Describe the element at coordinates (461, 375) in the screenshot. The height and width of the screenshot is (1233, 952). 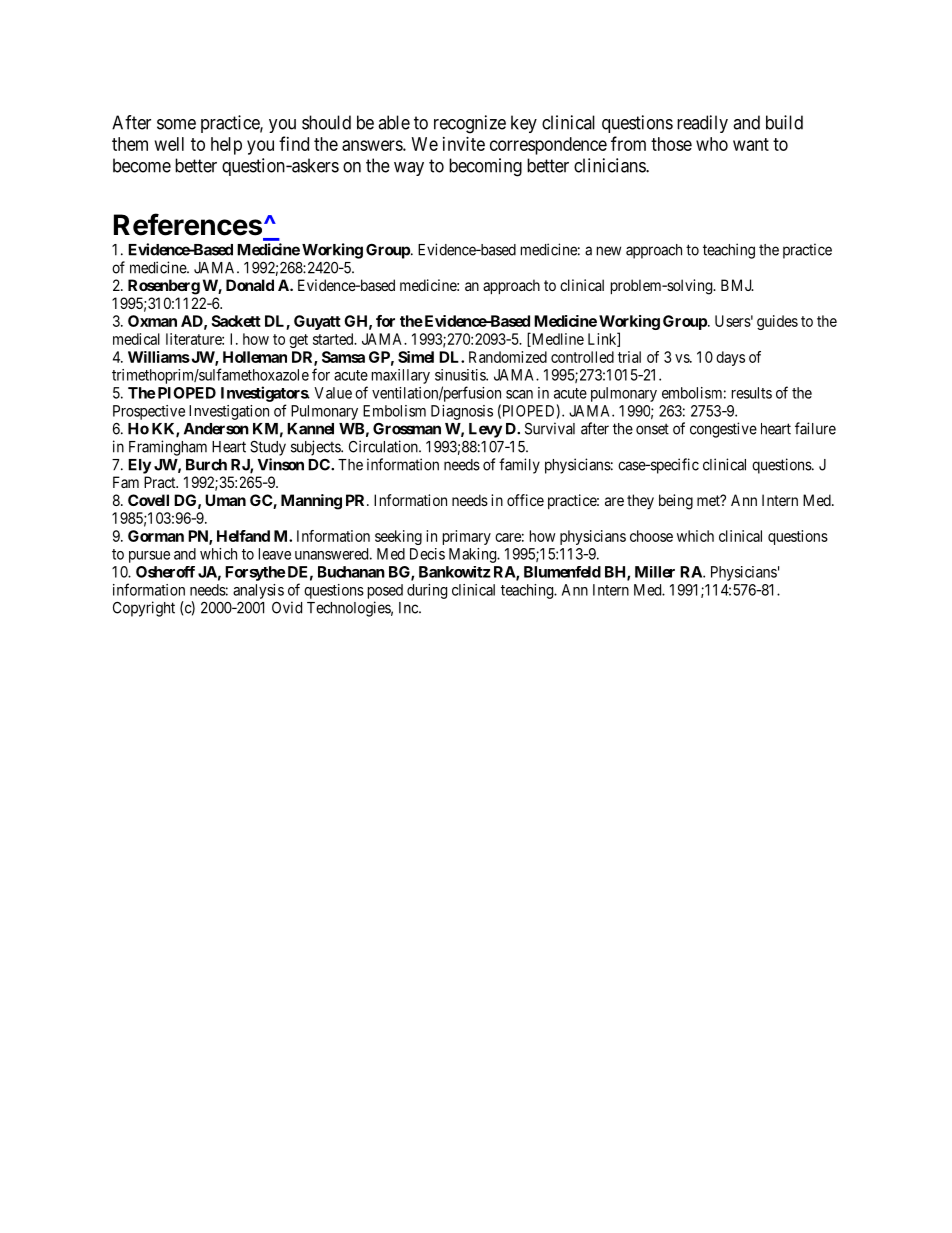
I see `sinusitis` at that location.
